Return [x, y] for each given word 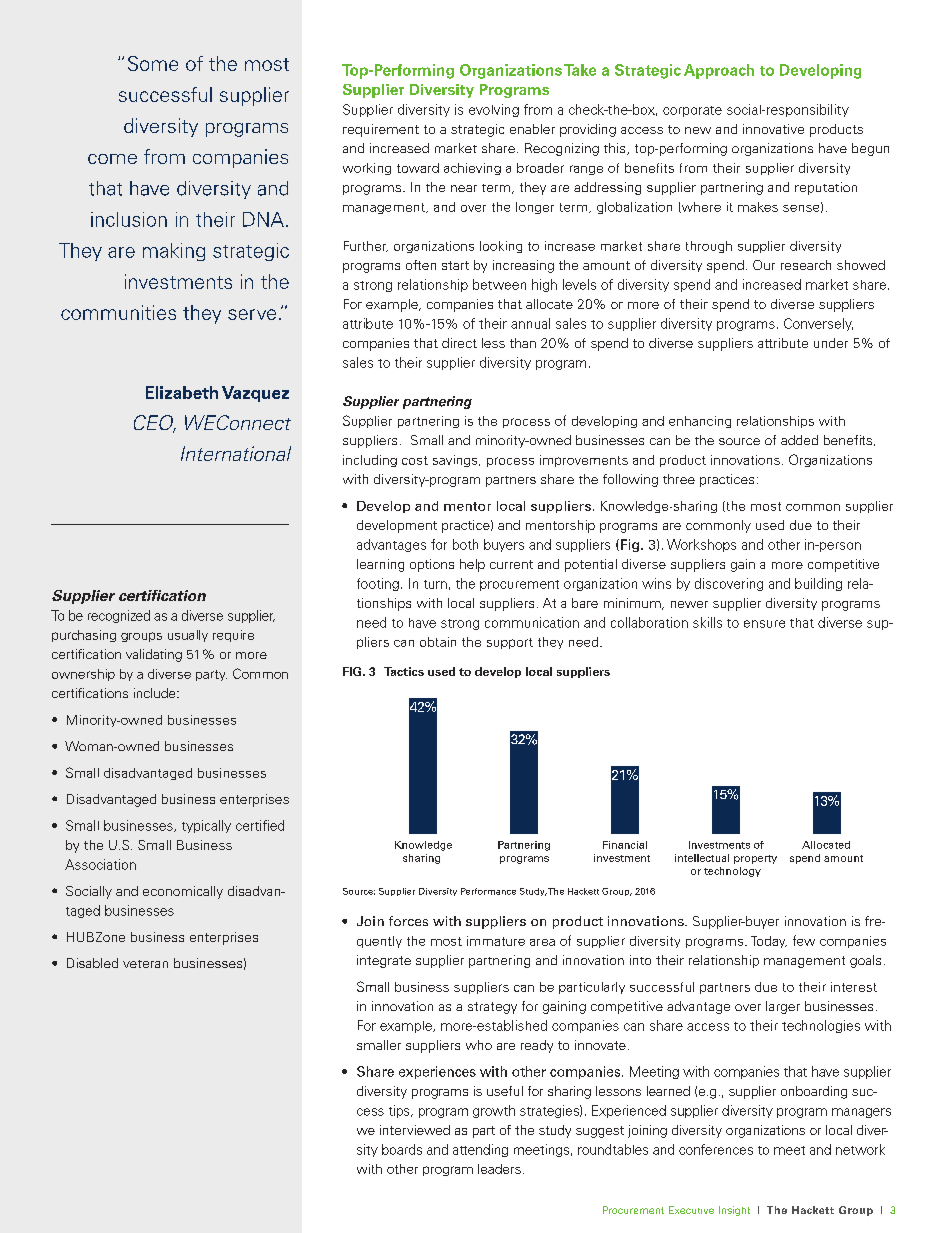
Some [153, 63]
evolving [494, 110]
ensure [764, 624]
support [510, 643]
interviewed [415, 1130]
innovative [773, 129]
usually [188, 636]
